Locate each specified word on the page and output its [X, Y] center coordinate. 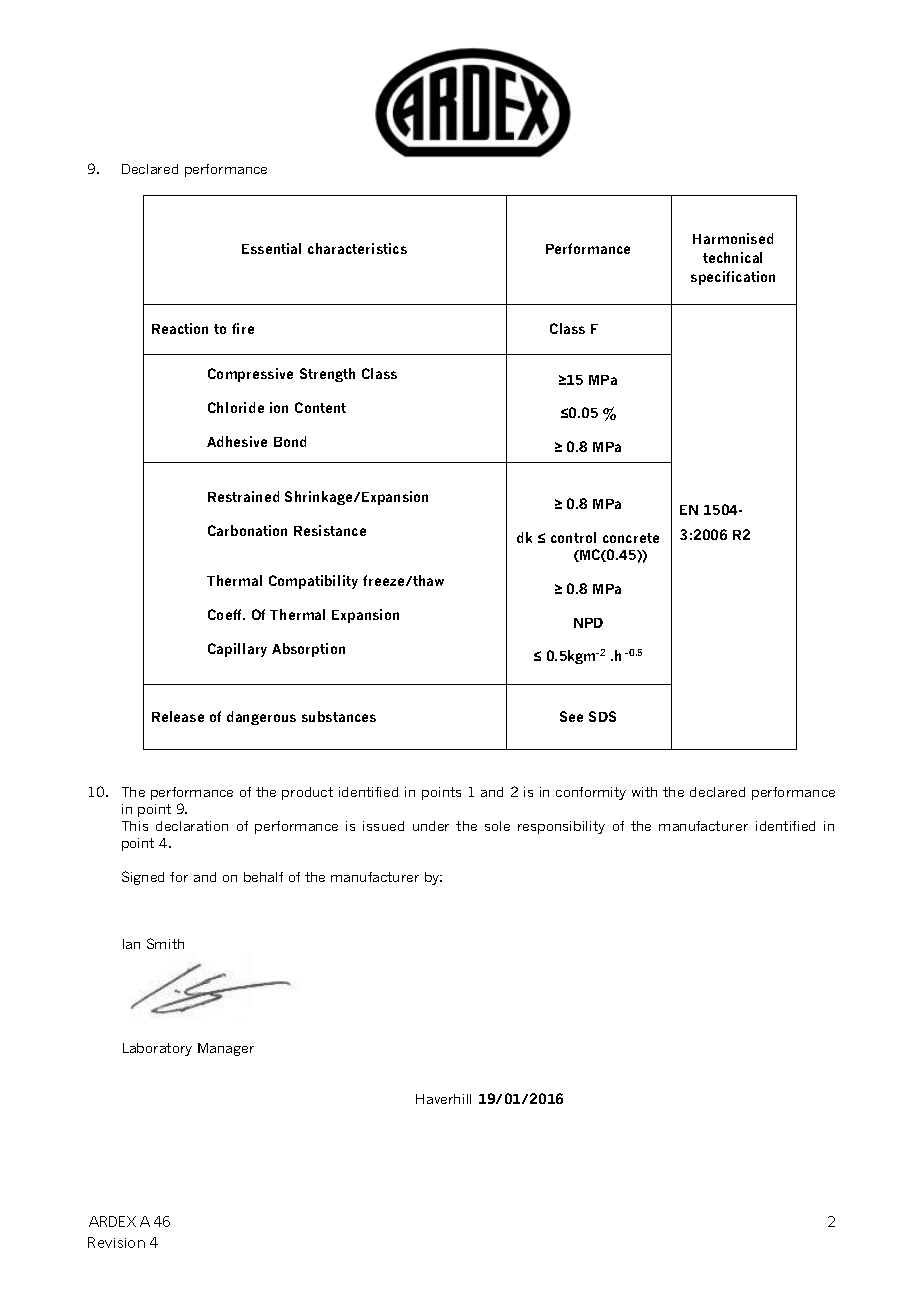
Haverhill [443, 1099]
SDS [602, 716]
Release [178, 716]
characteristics [357, 248]
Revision [116, 1242]
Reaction [180, 328]
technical [732, 257]
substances [339, 716]
